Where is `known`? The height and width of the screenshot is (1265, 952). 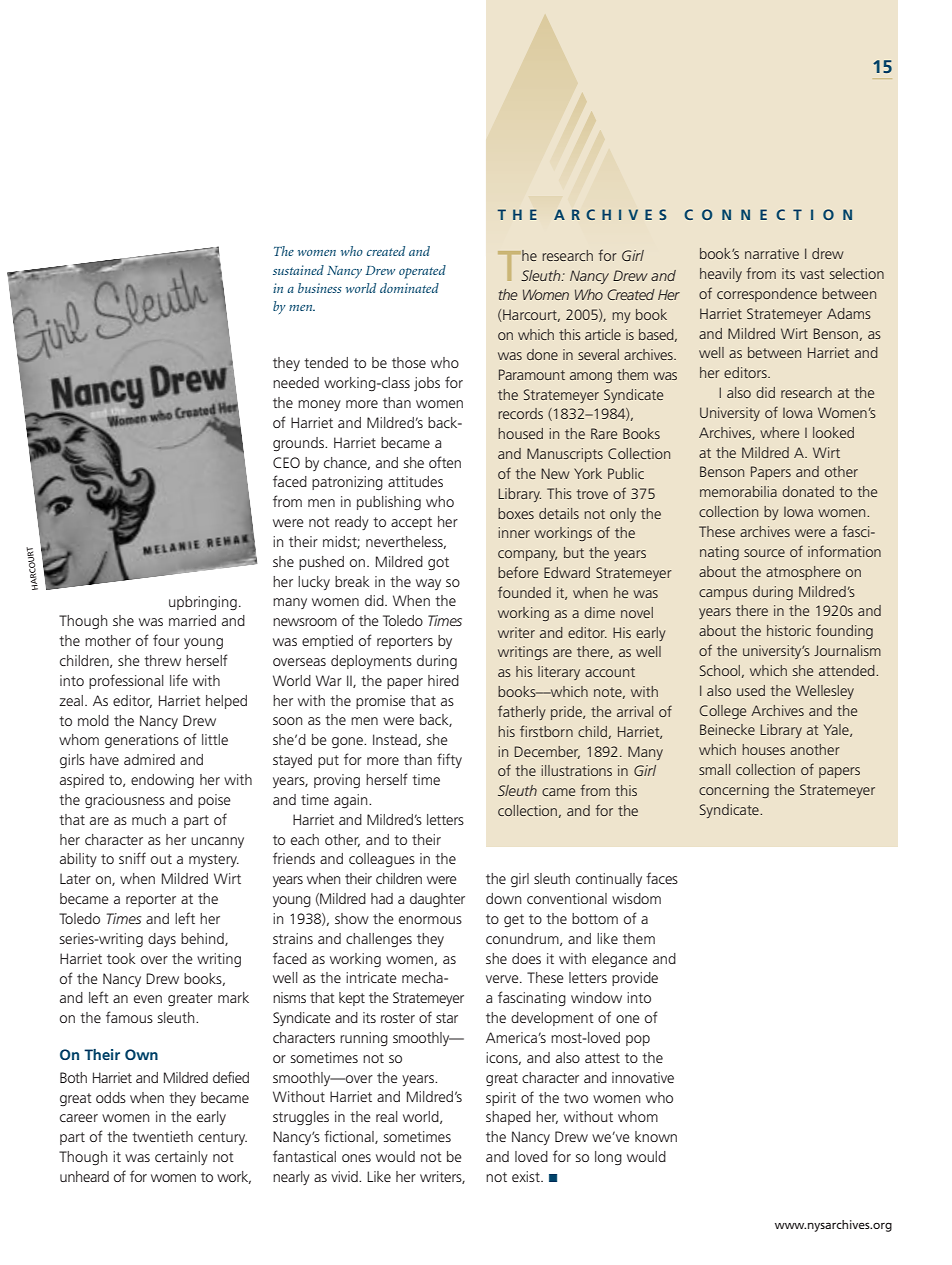 known is located at coordinates (656, 1136).
